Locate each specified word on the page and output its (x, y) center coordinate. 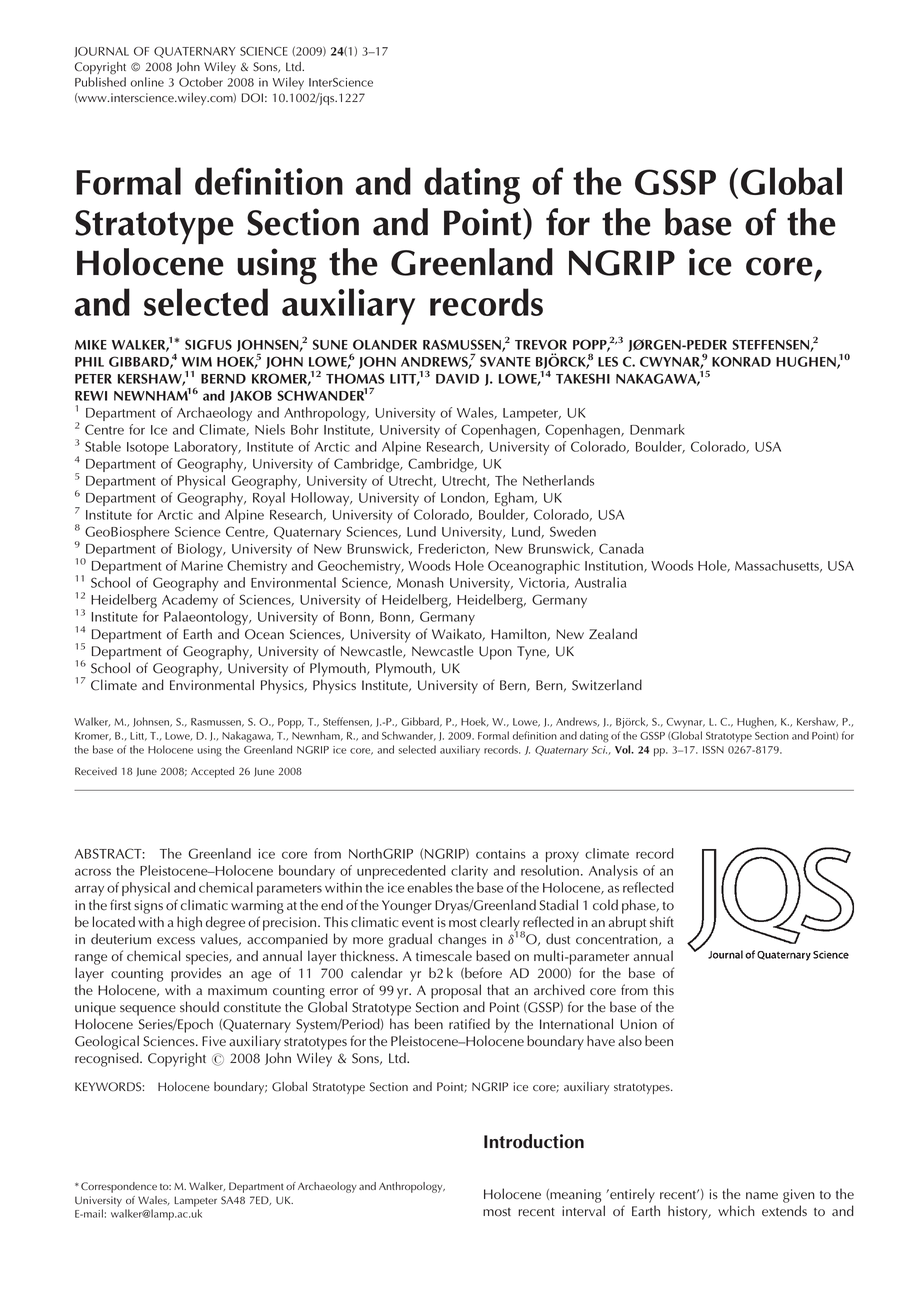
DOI (252, 98)
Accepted (212, 772)
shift (662, 921)
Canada (621, 548)
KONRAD (741, 361)
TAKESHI (583, 378)
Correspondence (119, 1187)
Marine (202, 566)
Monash (420, 582)
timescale (444, 956)
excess (176, 941)
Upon (495, 653)
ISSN (713, 750)
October (201, 82)
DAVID (457, 379)
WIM (196, 362)
